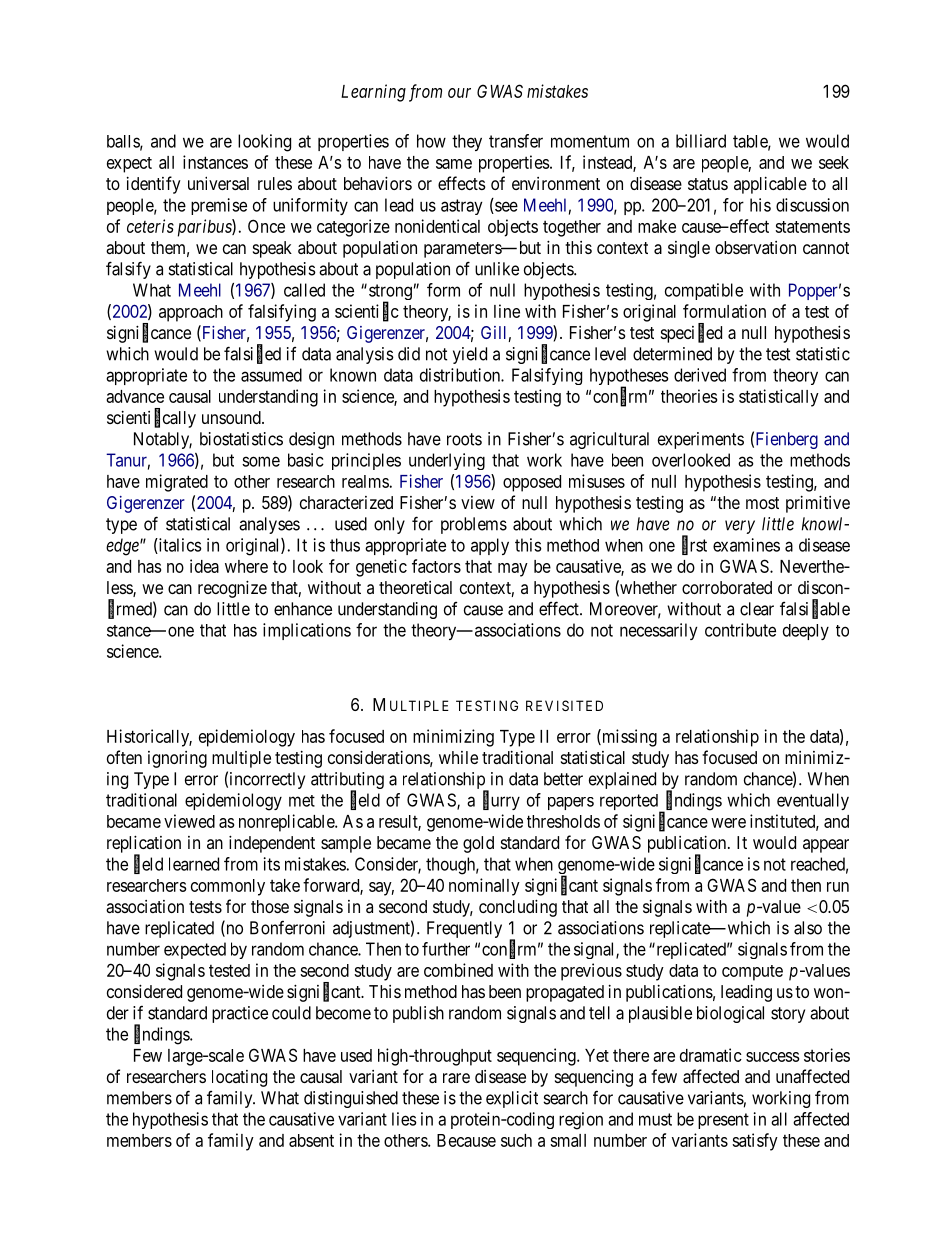 The image size is (952, 1240). I want to click on explicit, so click(512, 1099).
